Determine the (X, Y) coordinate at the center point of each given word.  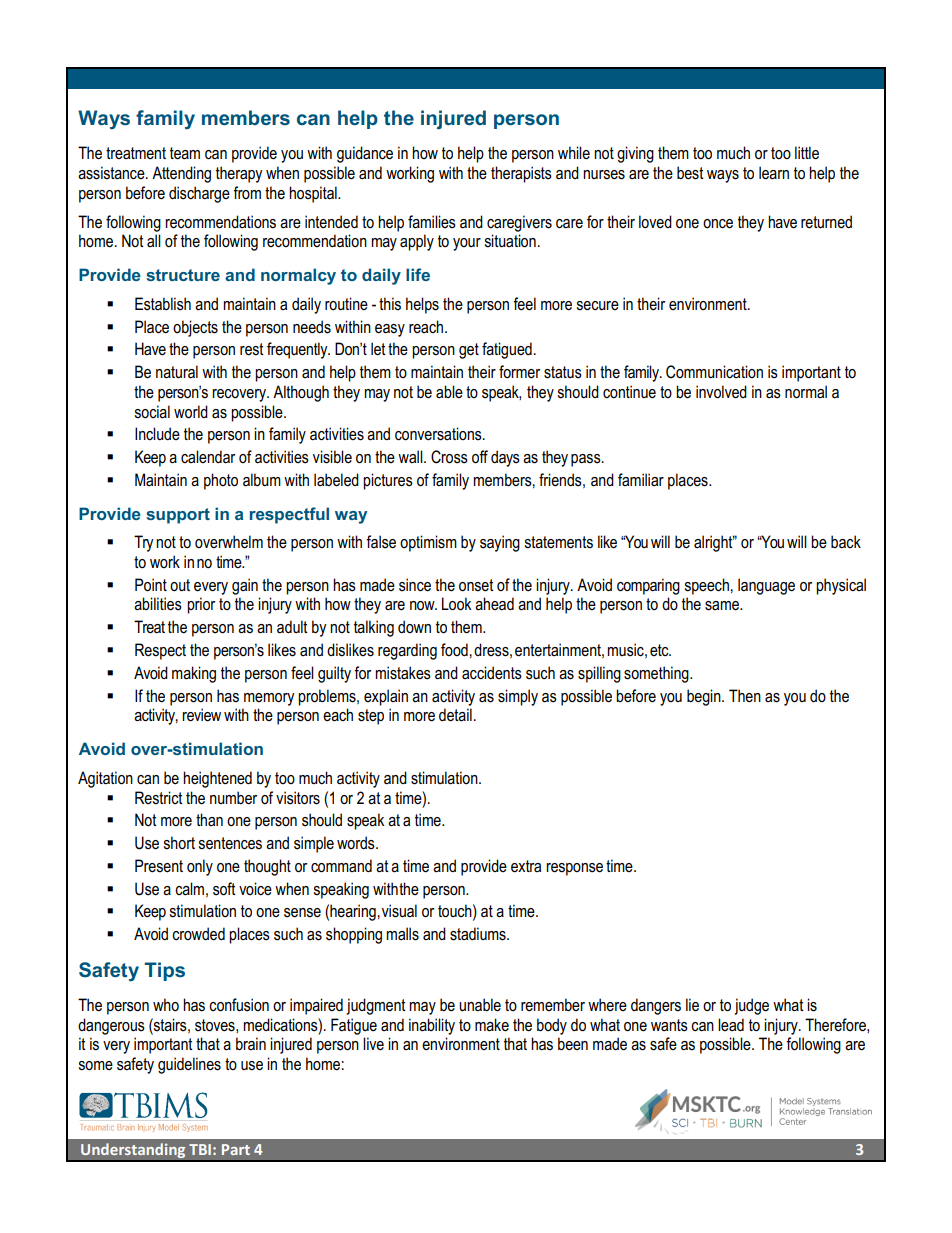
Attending (181, 174)
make (492, 1025)
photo (221, 481)
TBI (200, 1149)
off (480, 457)
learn (774, 173)
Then (745, 696)
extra (526, 866)
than (209, 819)
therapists (521, 174)
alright (714, 543)
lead (731, 1024)
